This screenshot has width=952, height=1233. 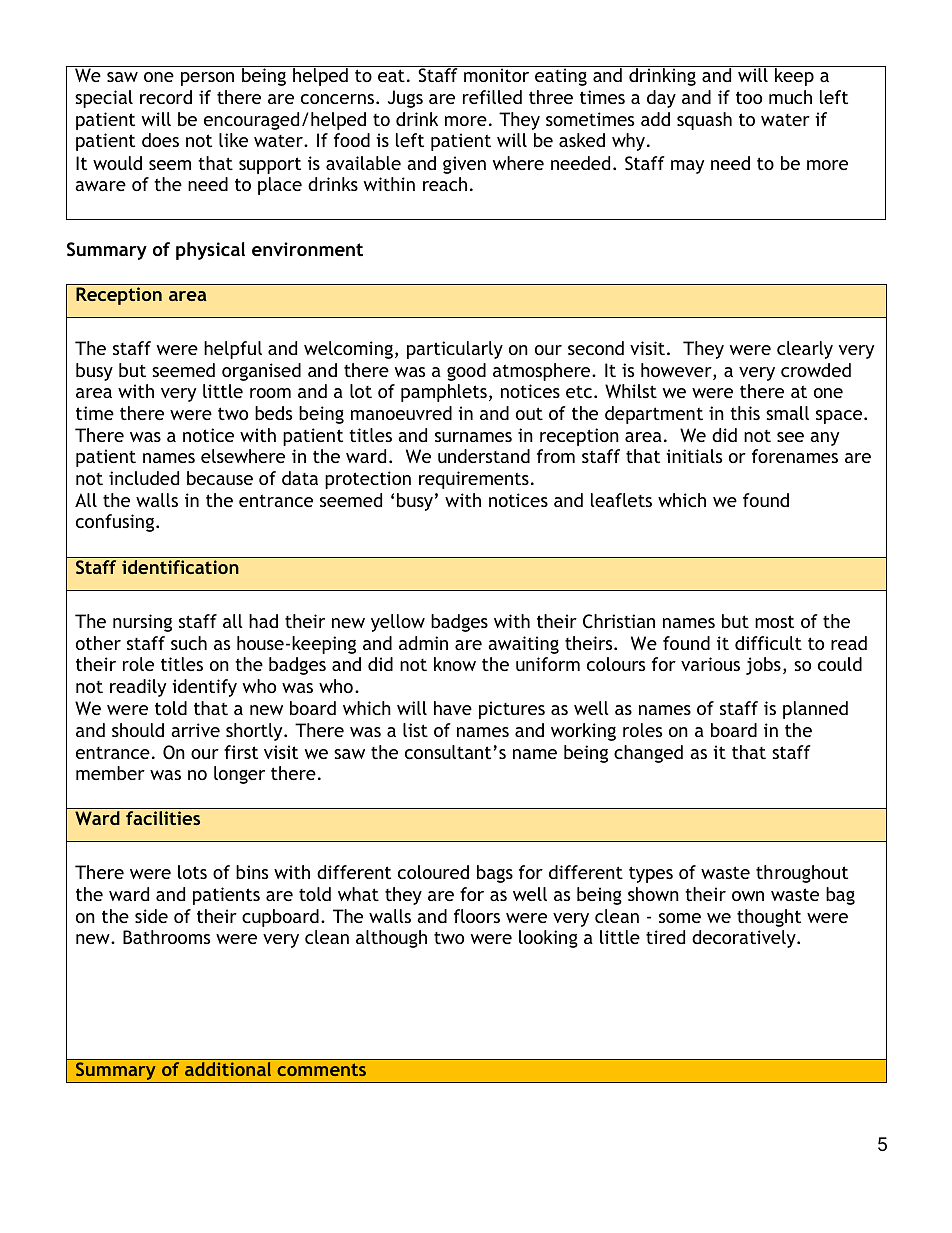 I want to click on refilled, so click(x=492, y=97).
